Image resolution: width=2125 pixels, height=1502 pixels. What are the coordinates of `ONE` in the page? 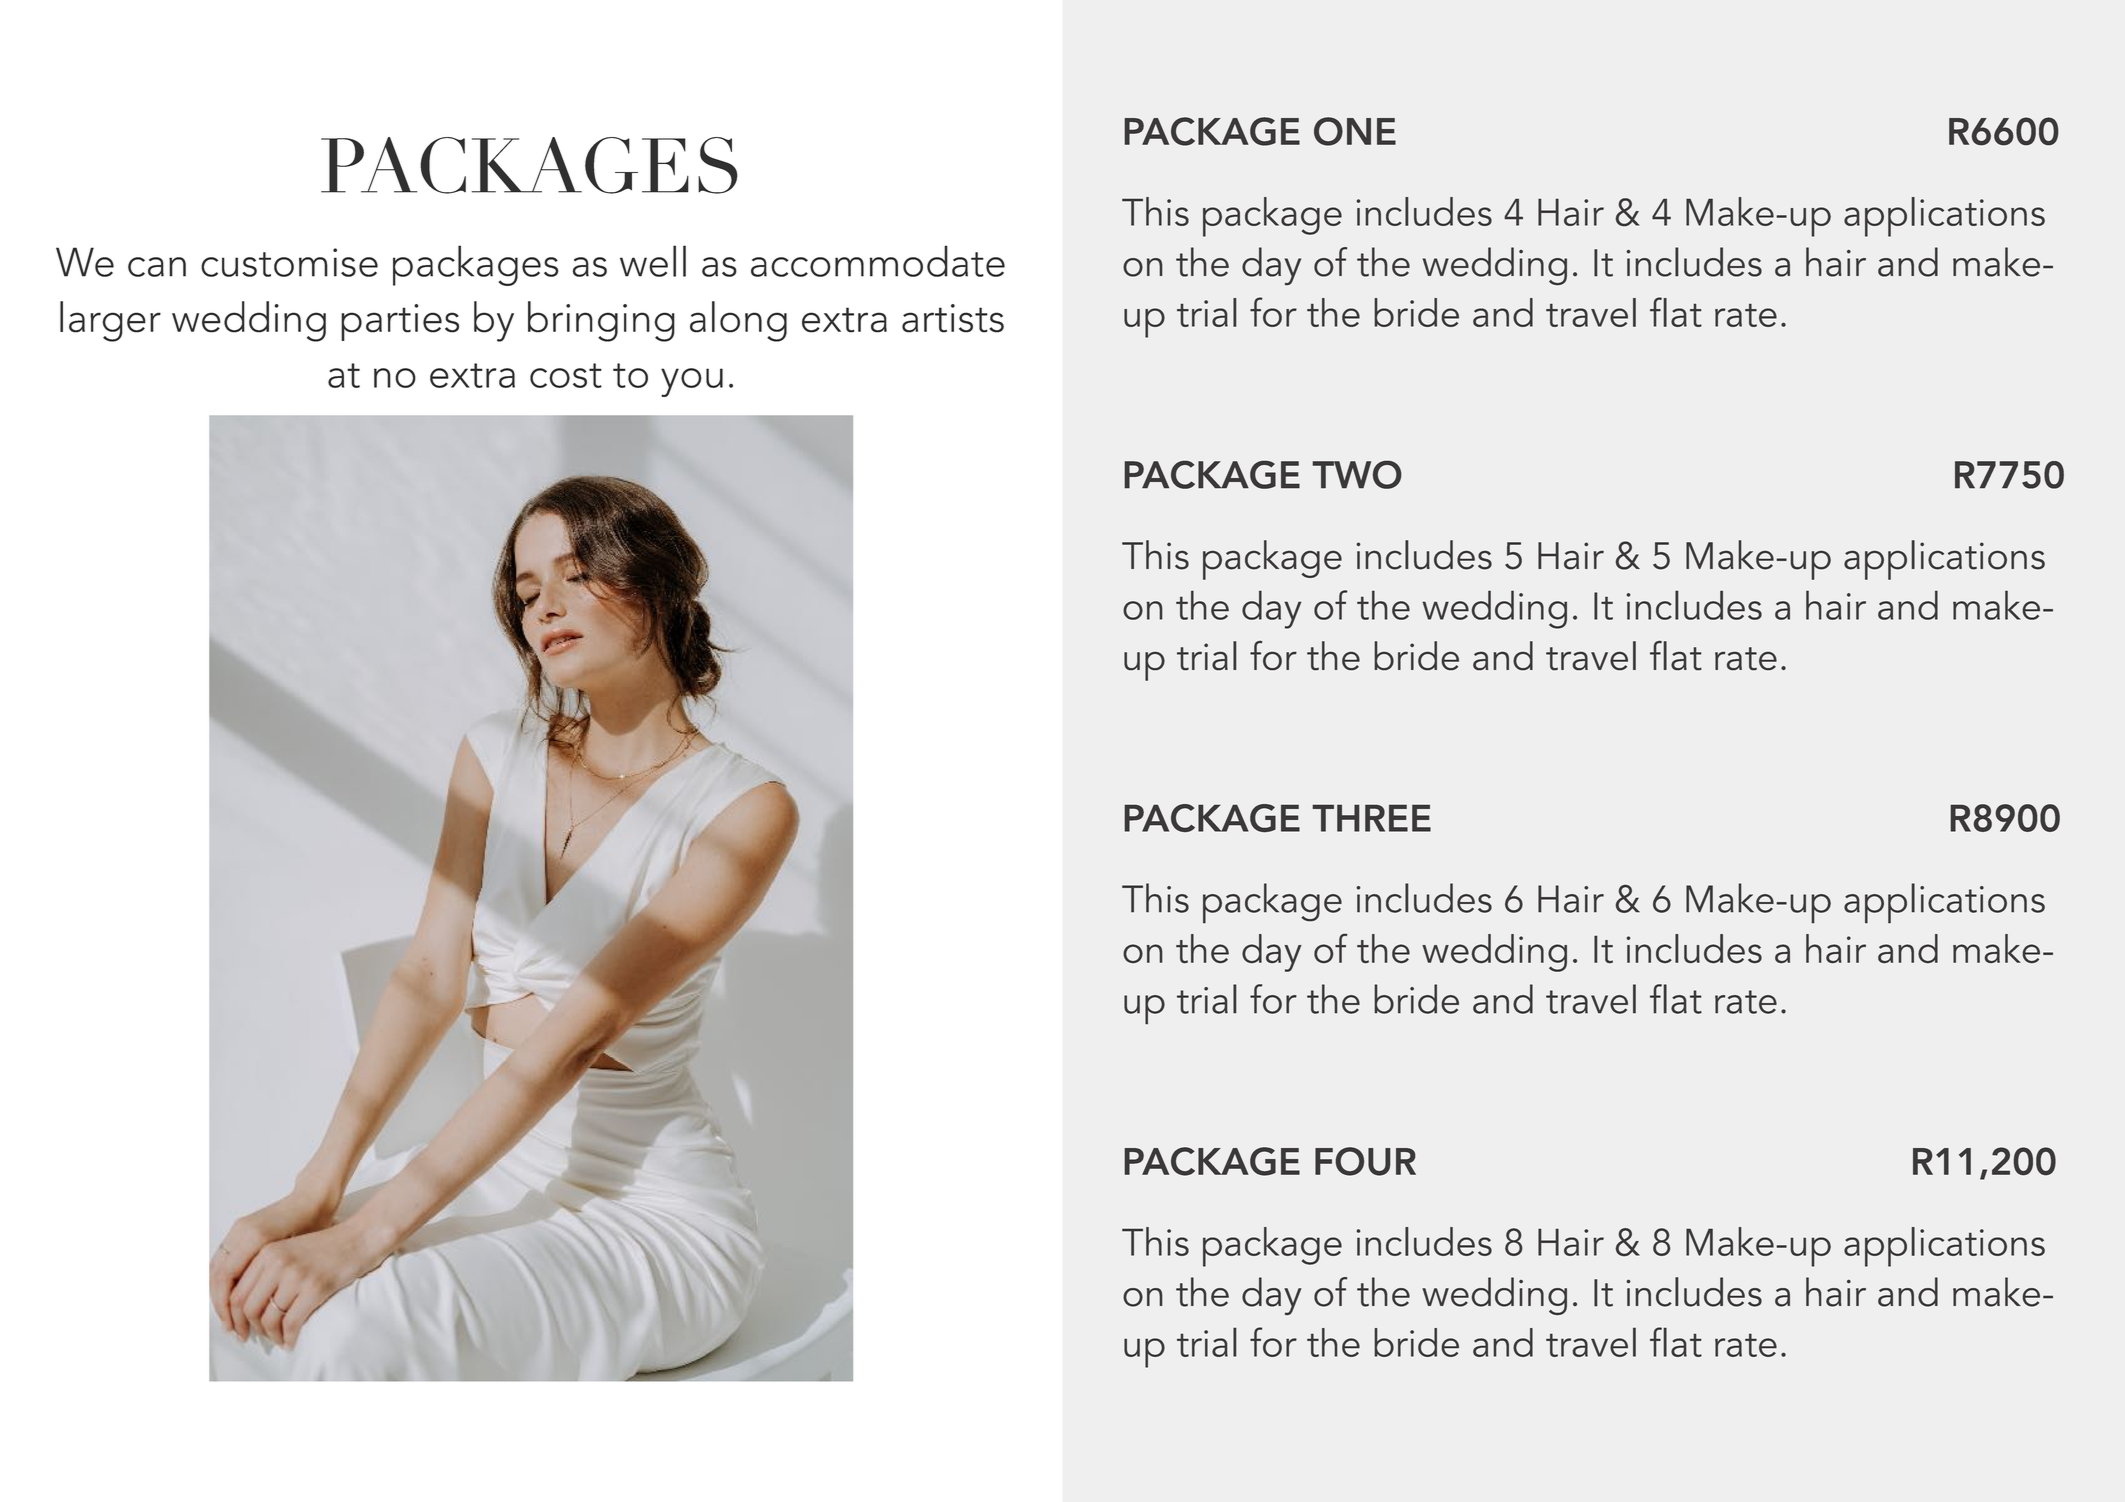 It's located at (1355, 131).
